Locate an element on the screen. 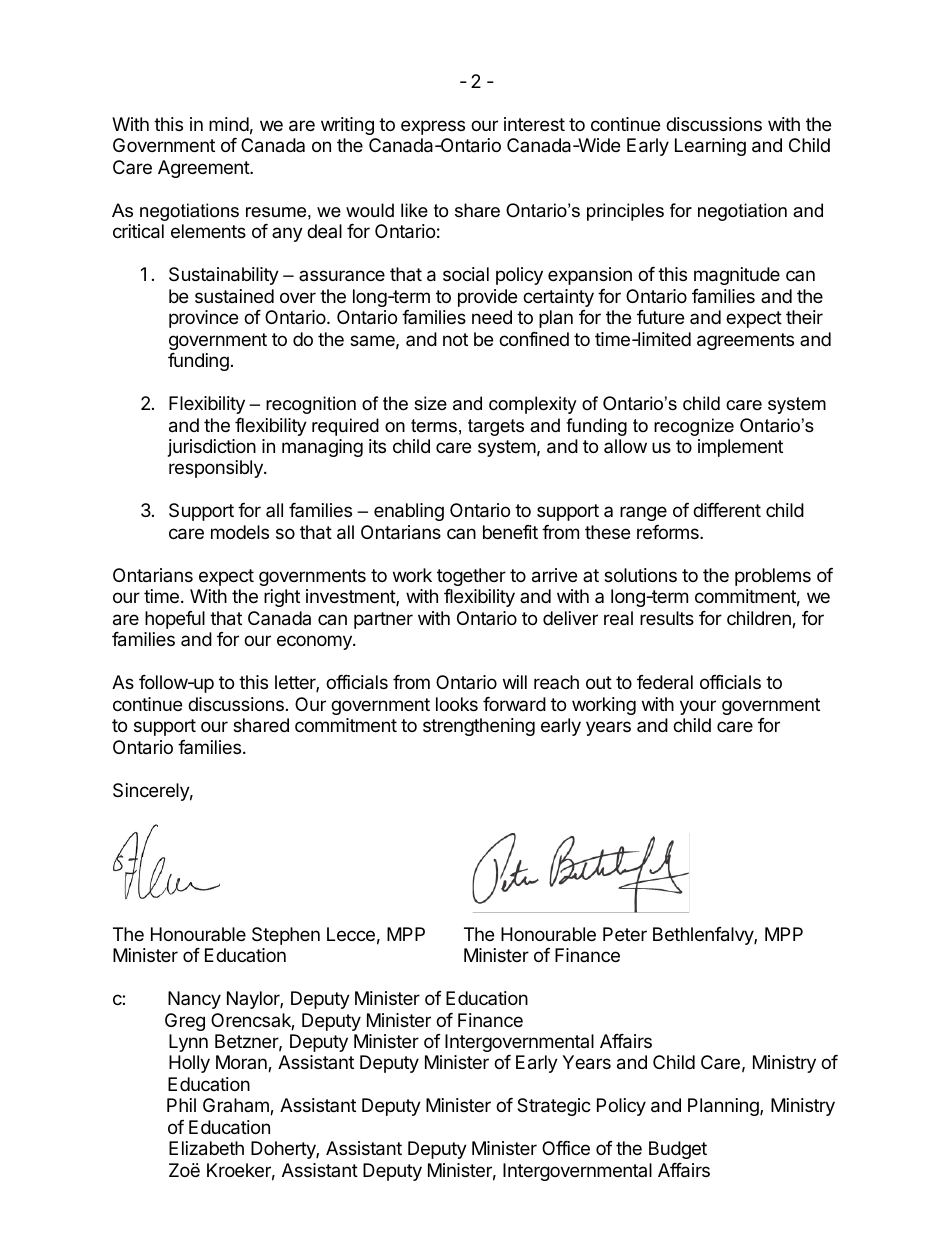 The width and height of the screenshot is (952, 1233). mind is located at coordinates (229, 124).
